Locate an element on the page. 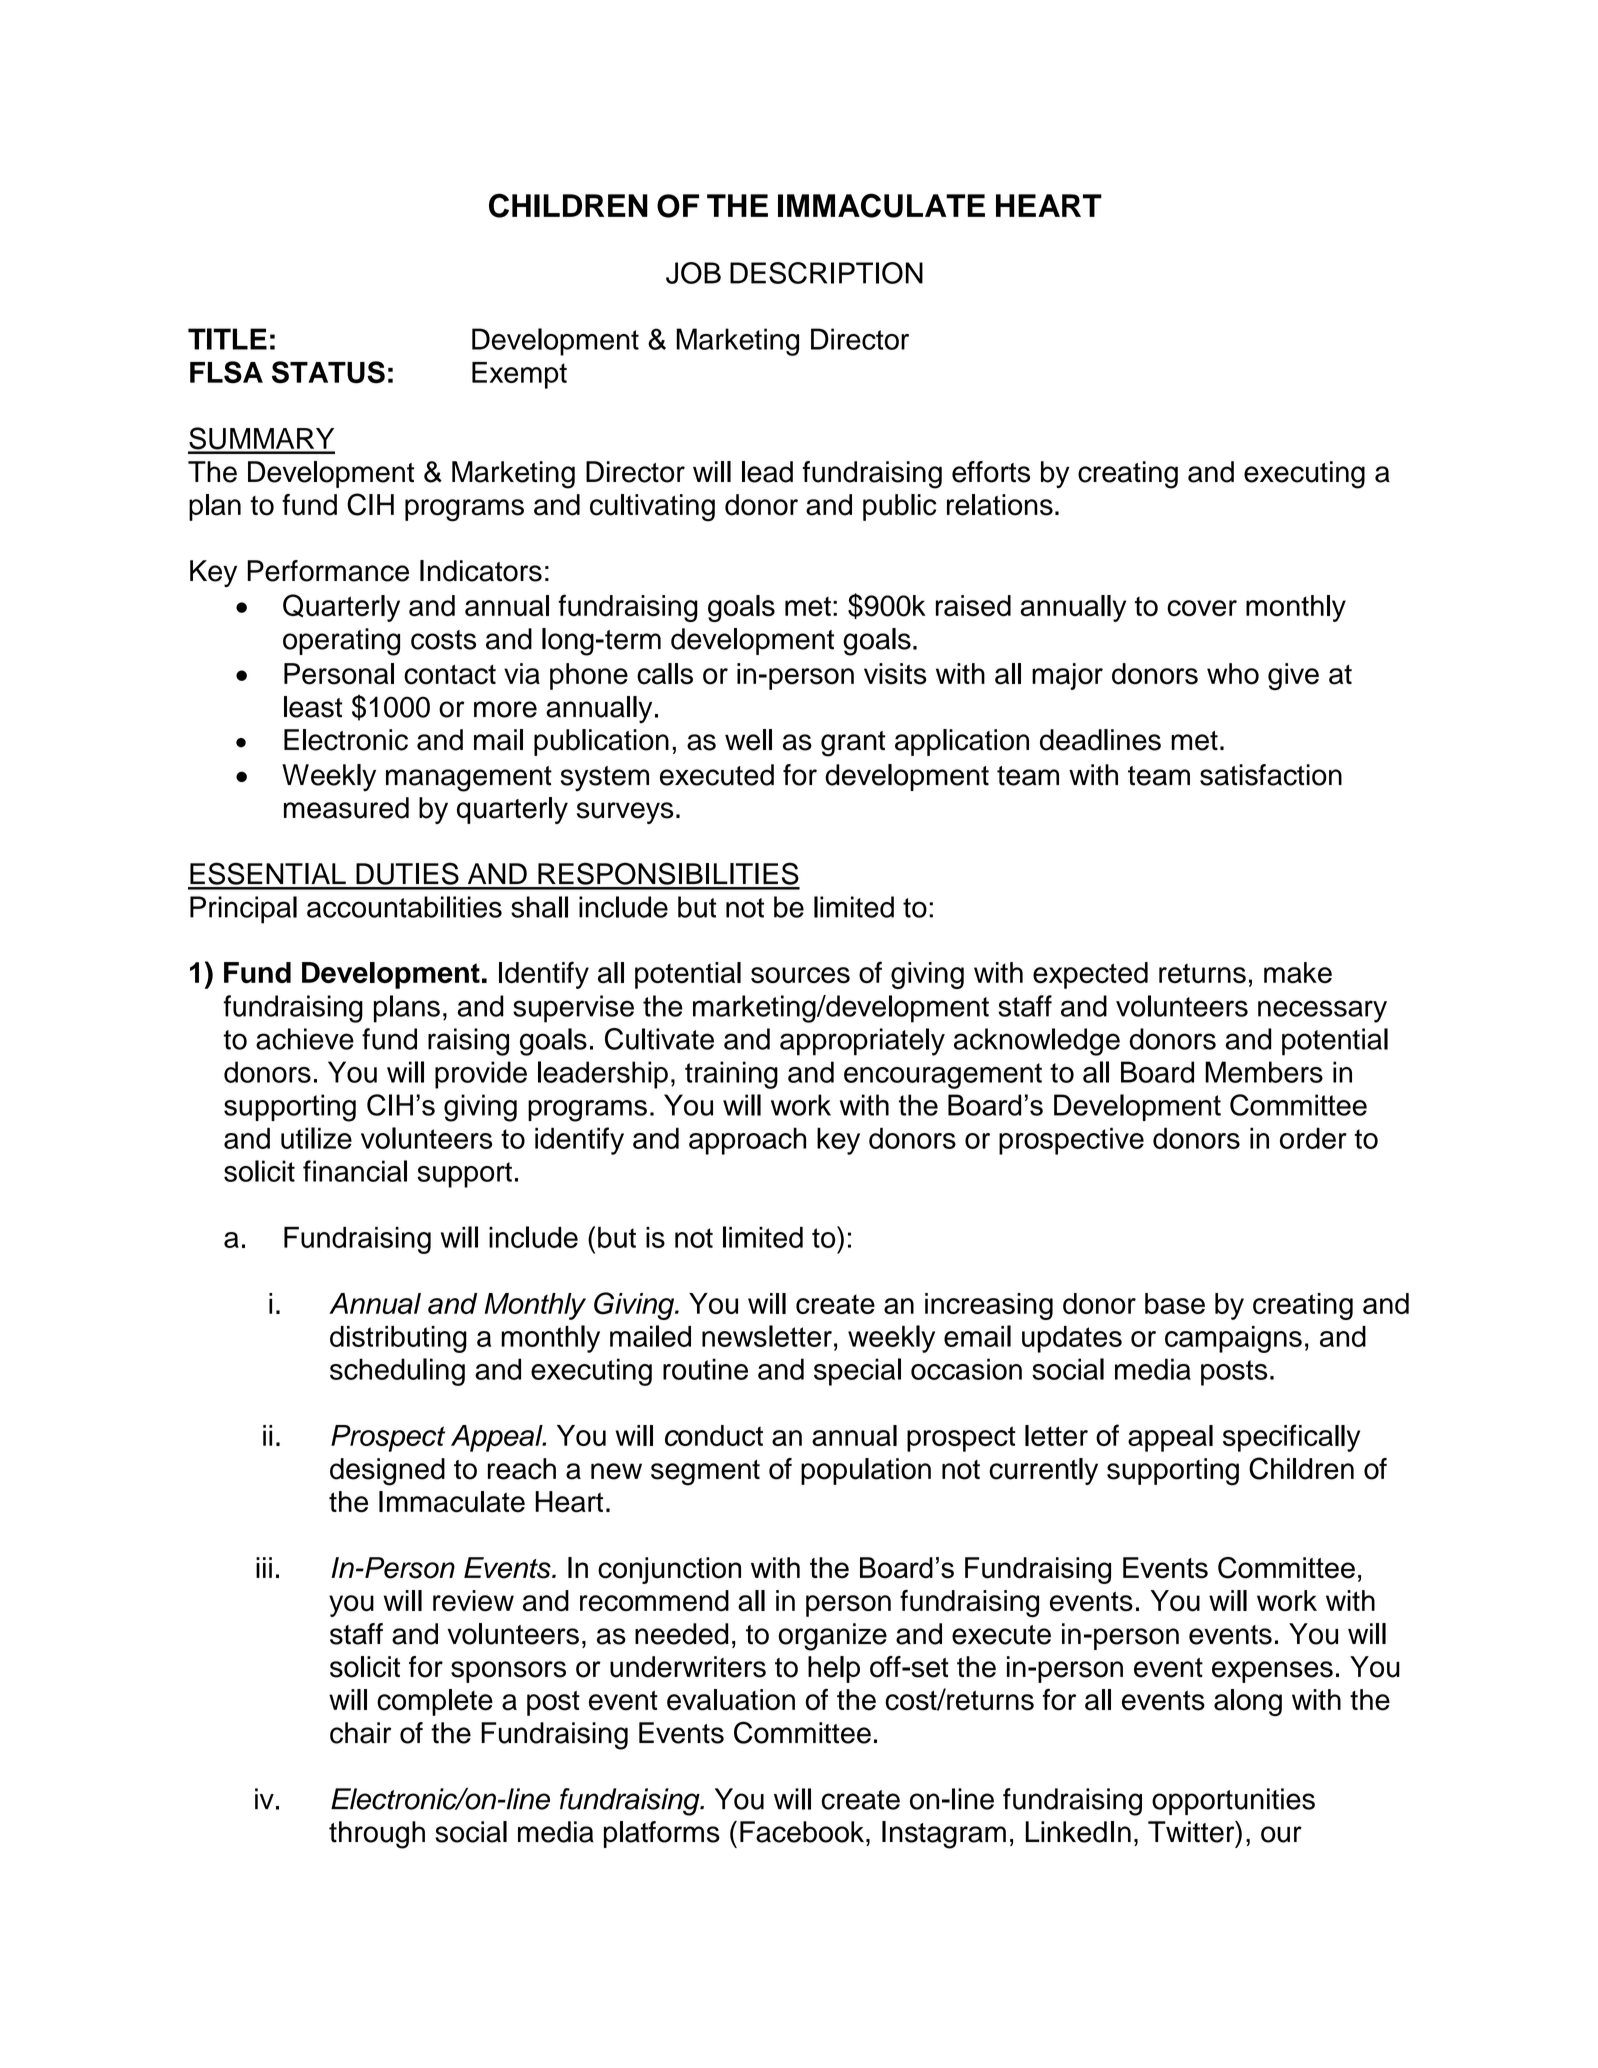 The height and width of the document is (2068, 1598). through is located at coordinates (377, 1835).
